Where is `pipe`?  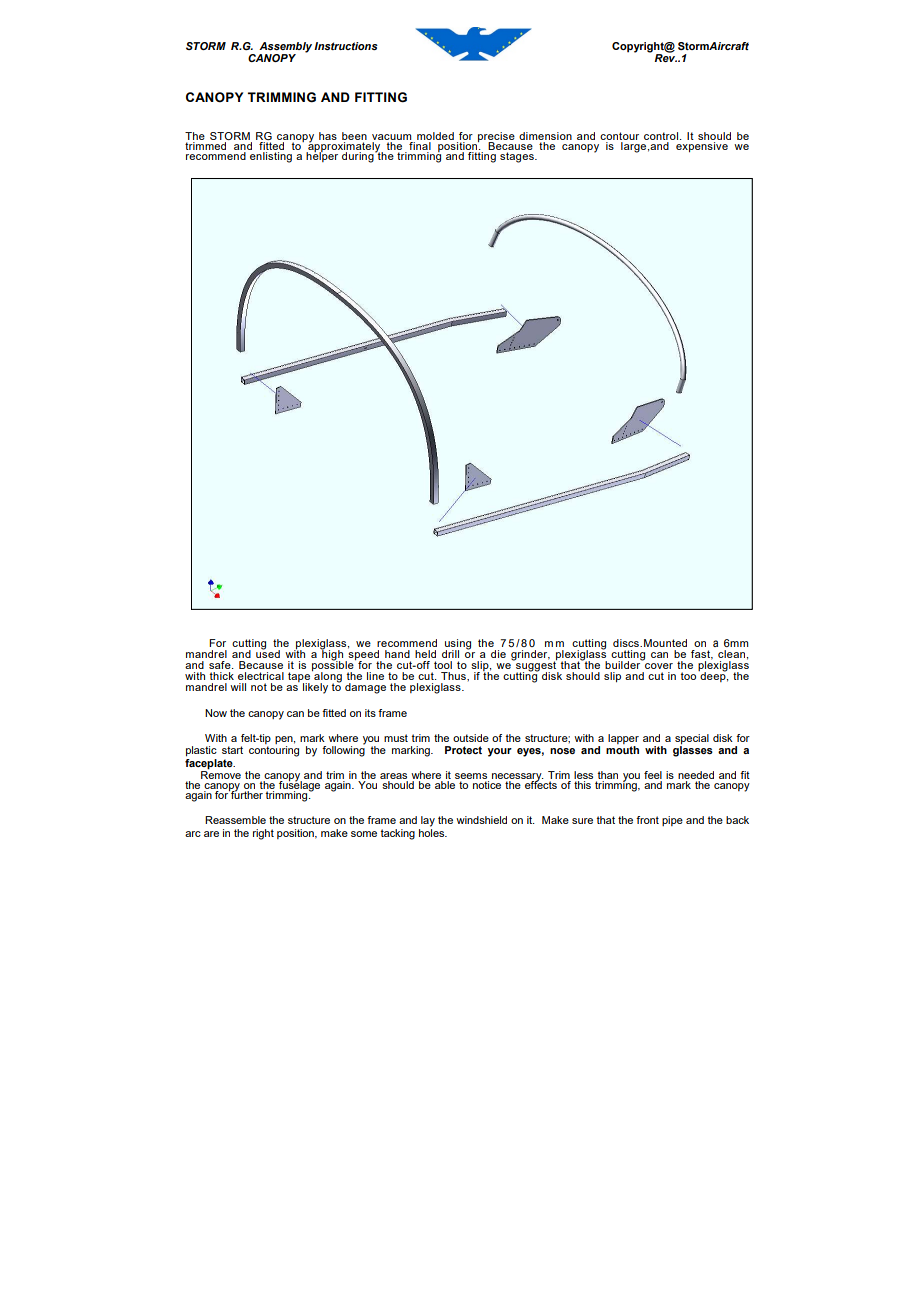 pipe is located at coordinates (672, 821).
